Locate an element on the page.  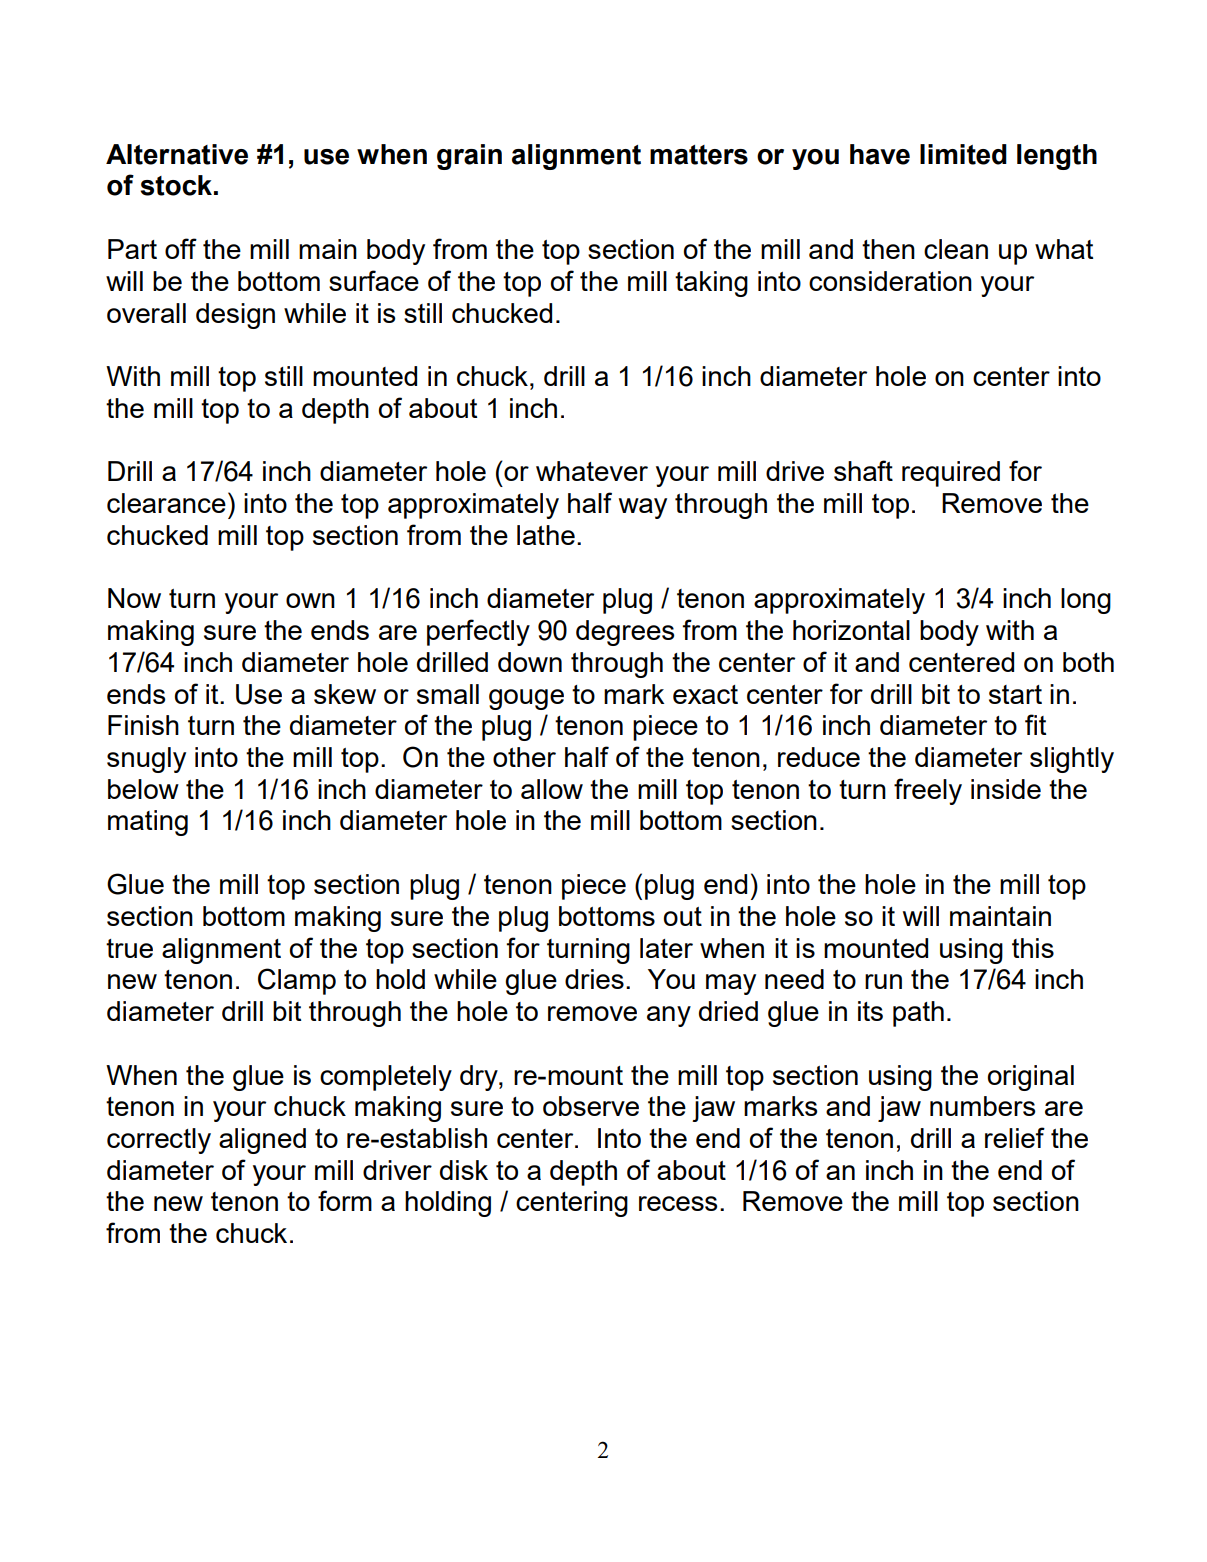
start is located at coordinates (1015, 694).
